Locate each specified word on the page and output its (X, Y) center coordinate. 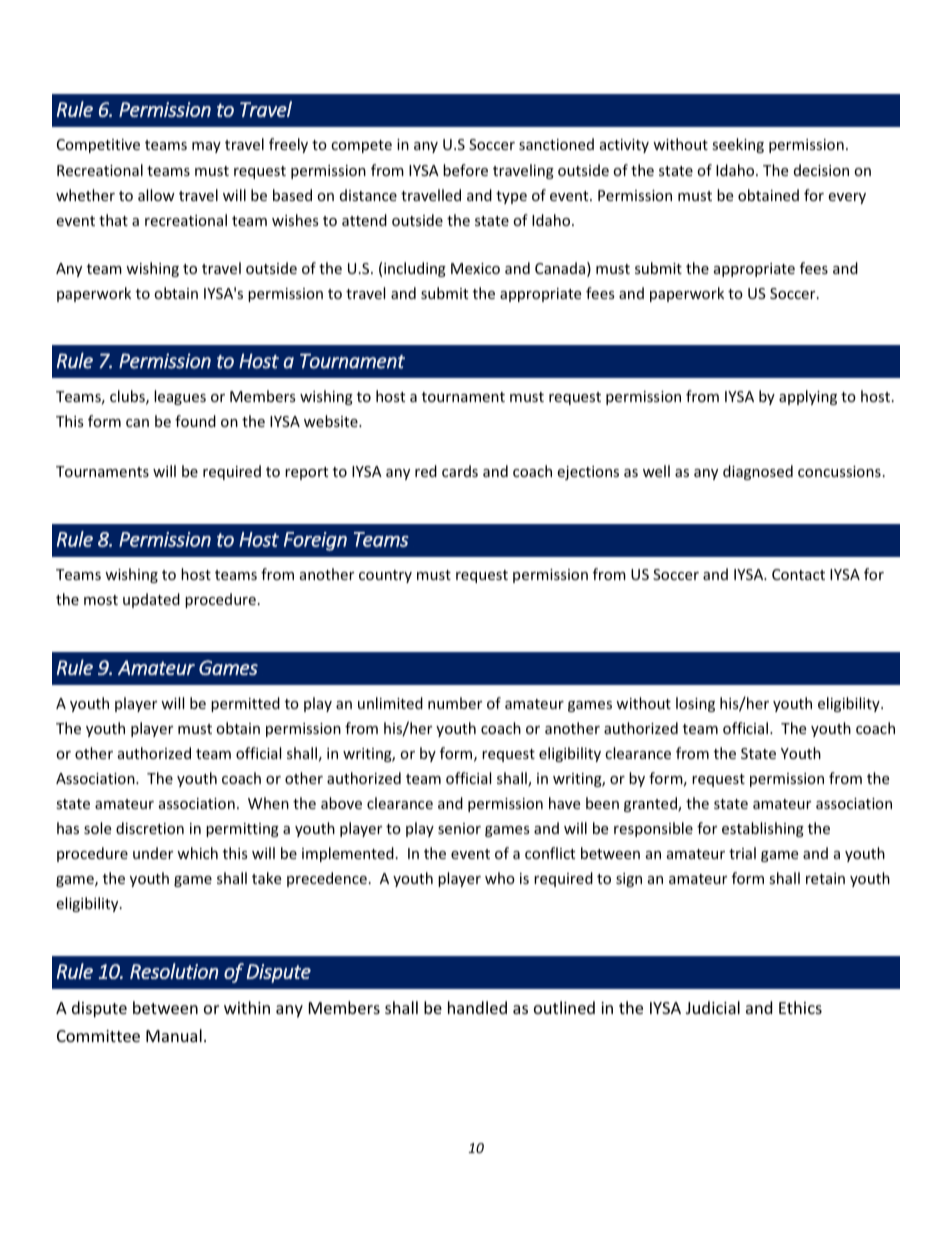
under (153, 853)
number (455, 703)
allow (156, 195)
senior (459, 828)
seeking (738, 145)
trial (742, 853)
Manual (174, 1035)
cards (460, 471)
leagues (180, 397)
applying (808, 397)
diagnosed (758, 472)
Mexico (475, 268)
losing (695, 704)
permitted (245, 704)
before (465, 170)
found (195, 421)
